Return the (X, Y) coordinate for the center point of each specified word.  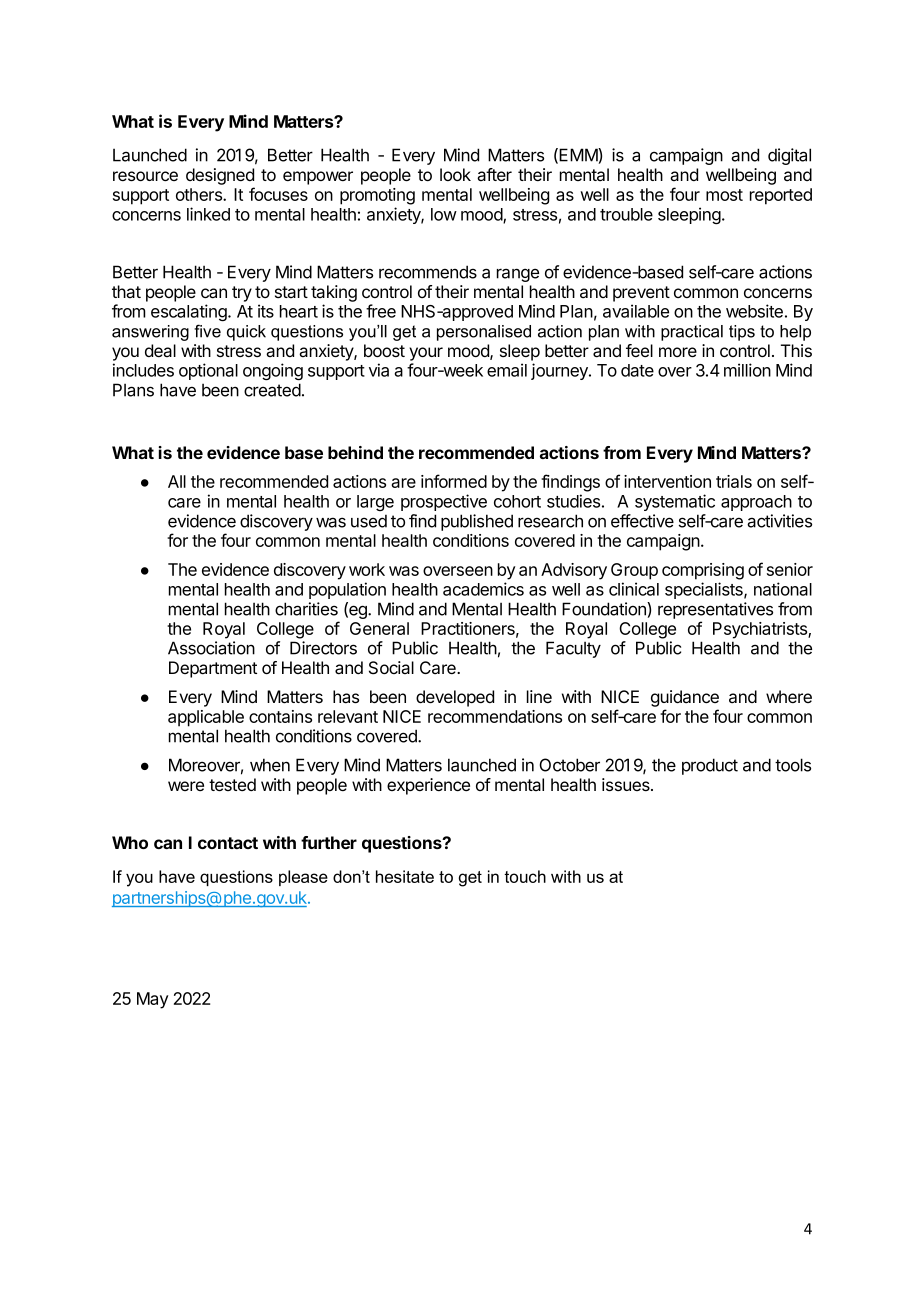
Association (211, 648)
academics (483, 589)
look (455, 174)
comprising (703, 571)
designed (220, 176)
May (152, 1000)
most (724, 195)
